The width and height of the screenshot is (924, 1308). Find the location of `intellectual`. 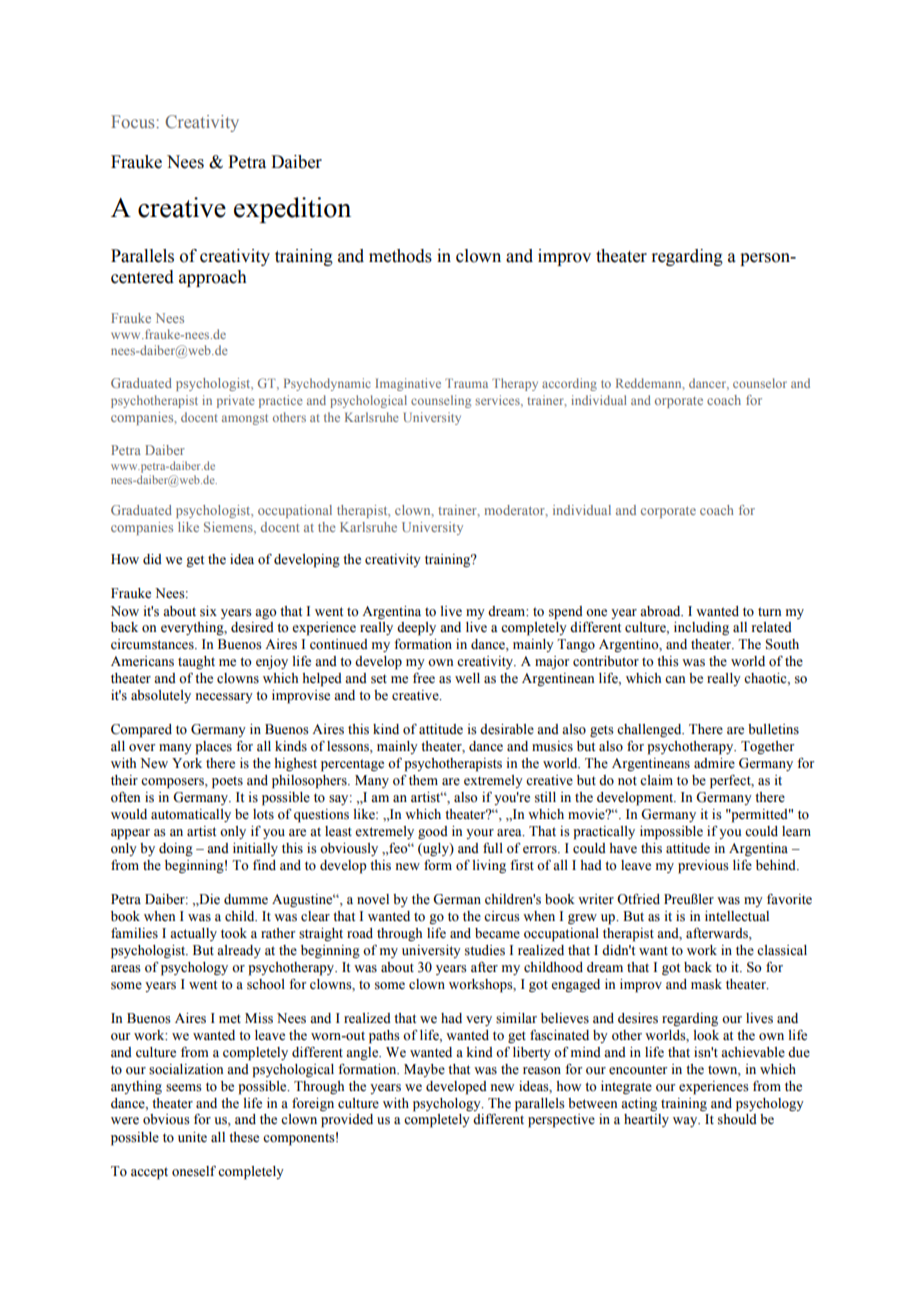

intellectual is located at coordinates (737, 916).
